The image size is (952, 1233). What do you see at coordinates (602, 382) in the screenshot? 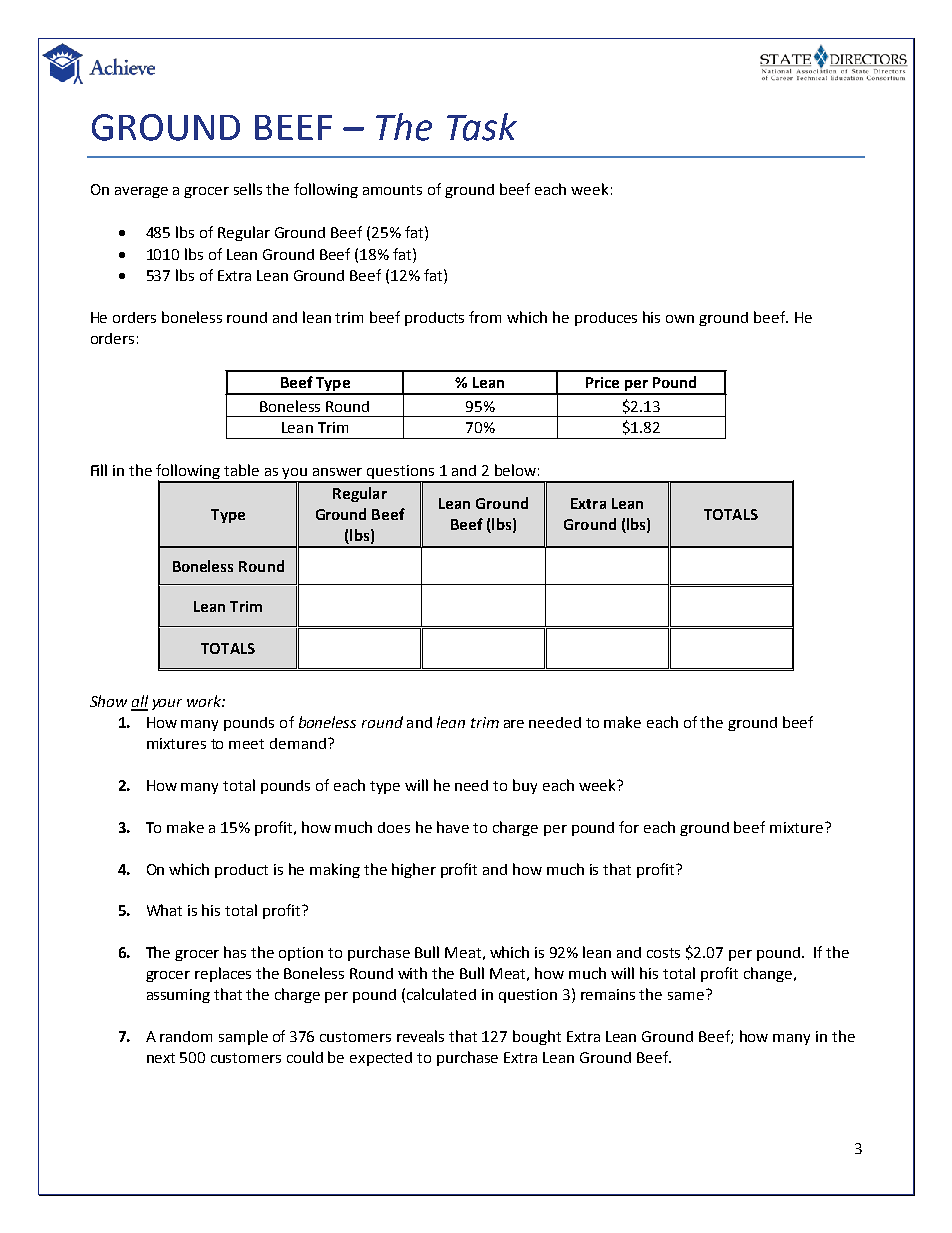
I see `Price` at bounding box center [602, 382].
